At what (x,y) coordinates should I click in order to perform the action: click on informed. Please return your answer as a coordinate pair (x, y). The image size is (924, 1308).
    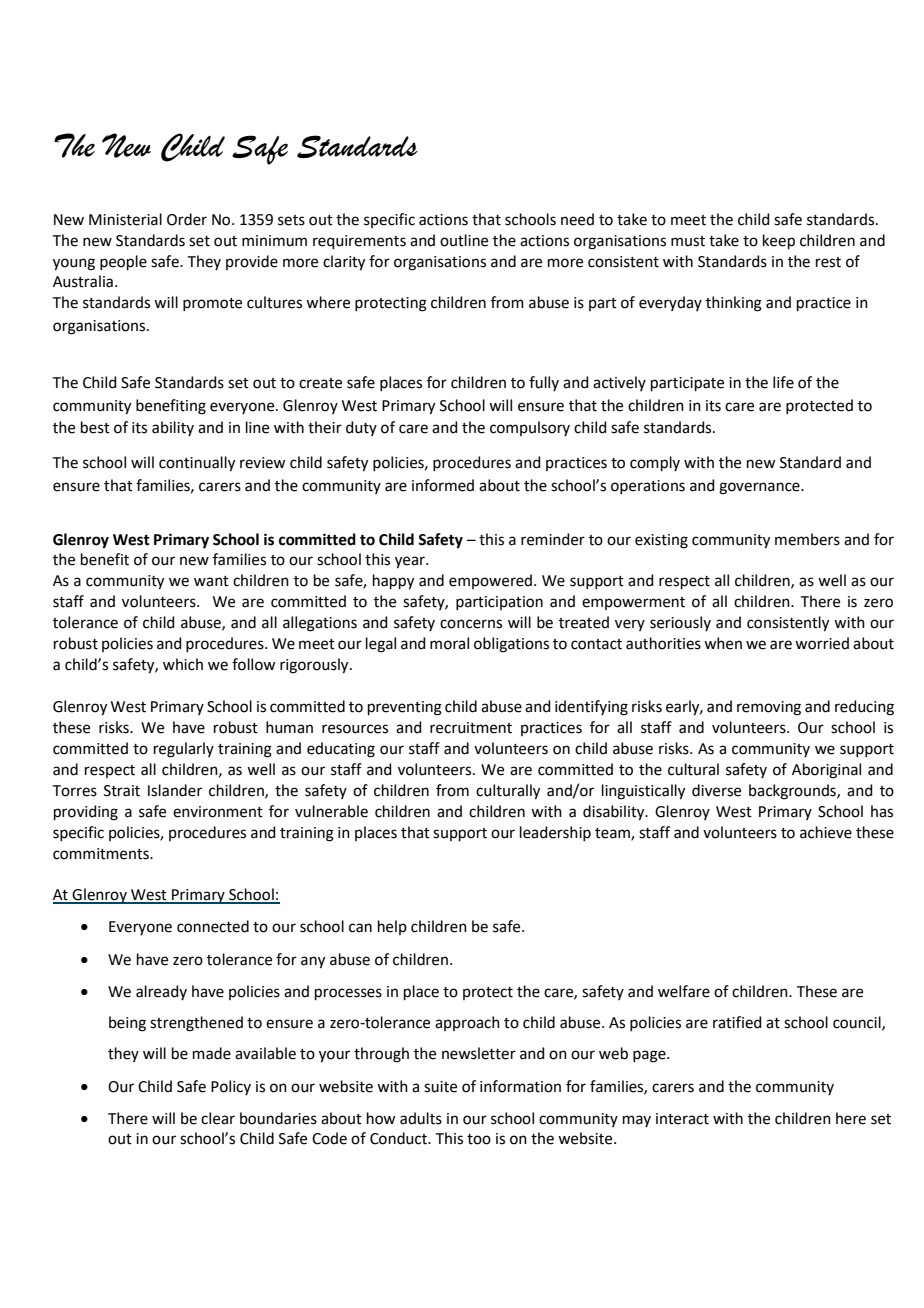
    Looking at the image, I should click on (443, 485).
